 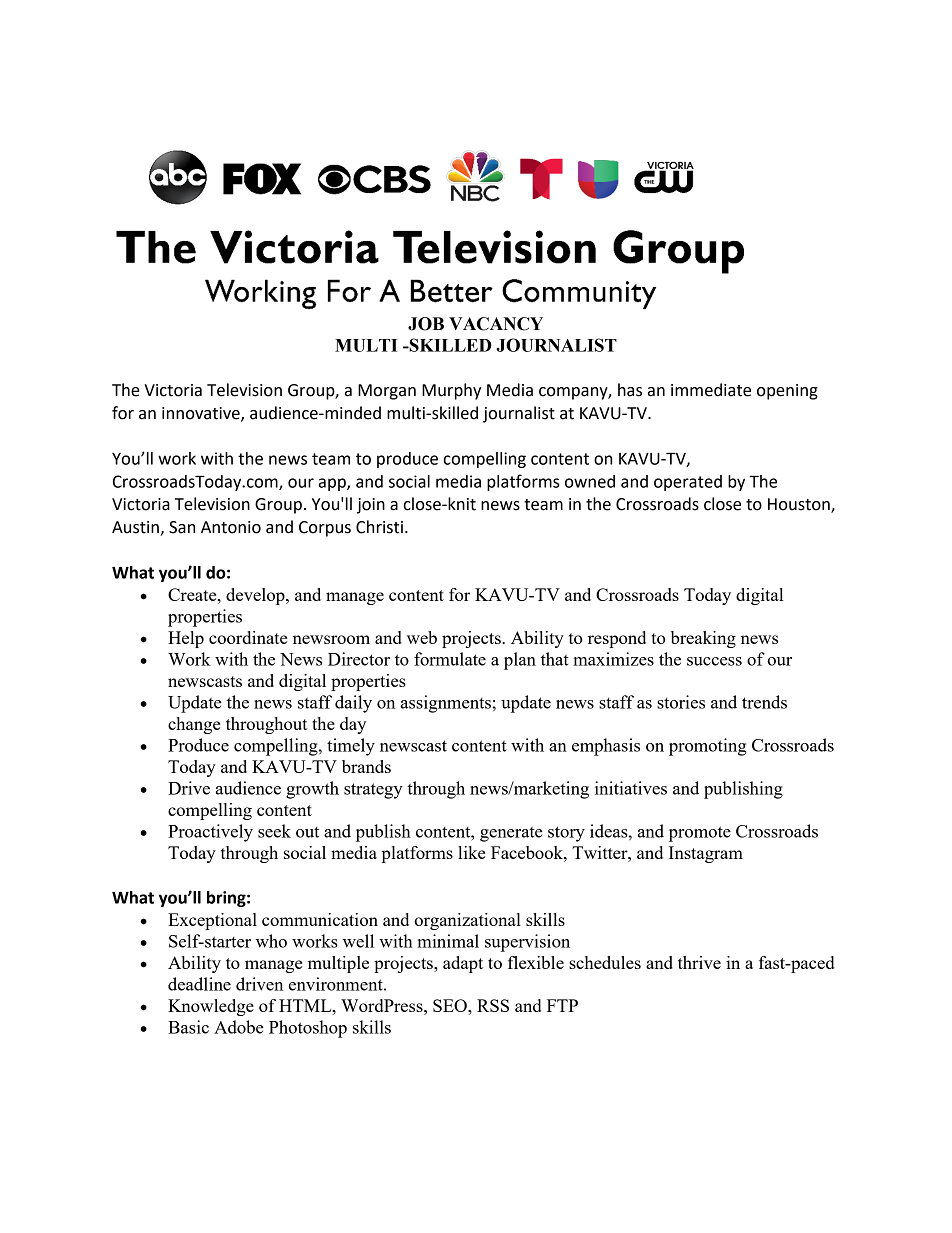 I want to click on Morgan, so click(x=387, y=392).
